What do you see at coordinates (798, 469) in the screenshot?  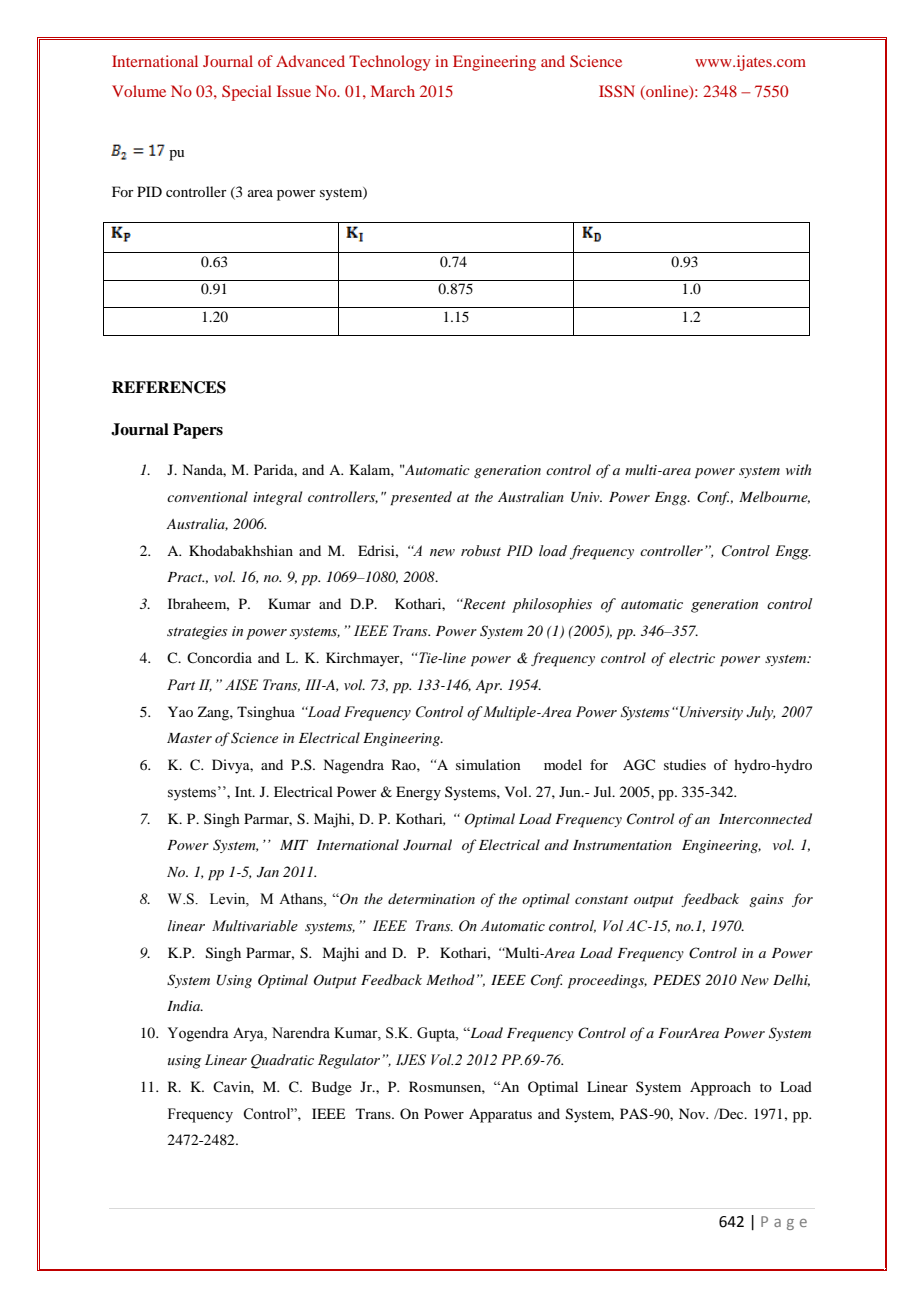 I see `with` at bounding box center [798, 469].
